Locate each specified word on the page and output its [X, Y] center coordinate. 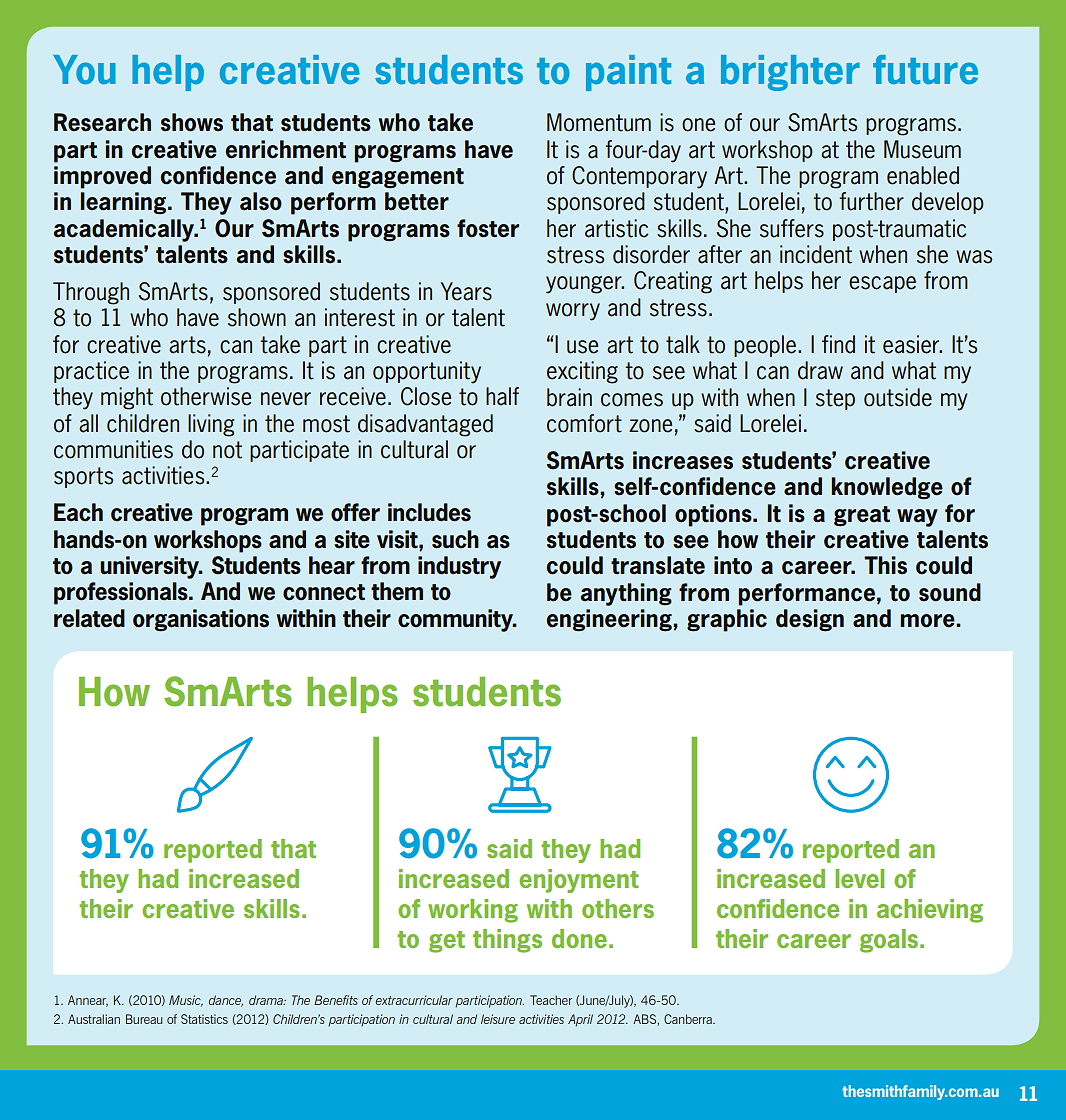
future [925, 69]
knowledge [887, 488]
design [810, 620]
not [227, 450]
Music [186, 1001]
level [859, 878]
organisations [201, 620]
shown [257, 317]
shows [192, 122]
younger [585, 285]
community [456, 620]
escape [882, 284]
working [473, 911]
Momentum [599, 122]
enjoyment [579, 881]
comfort [584, 423]
